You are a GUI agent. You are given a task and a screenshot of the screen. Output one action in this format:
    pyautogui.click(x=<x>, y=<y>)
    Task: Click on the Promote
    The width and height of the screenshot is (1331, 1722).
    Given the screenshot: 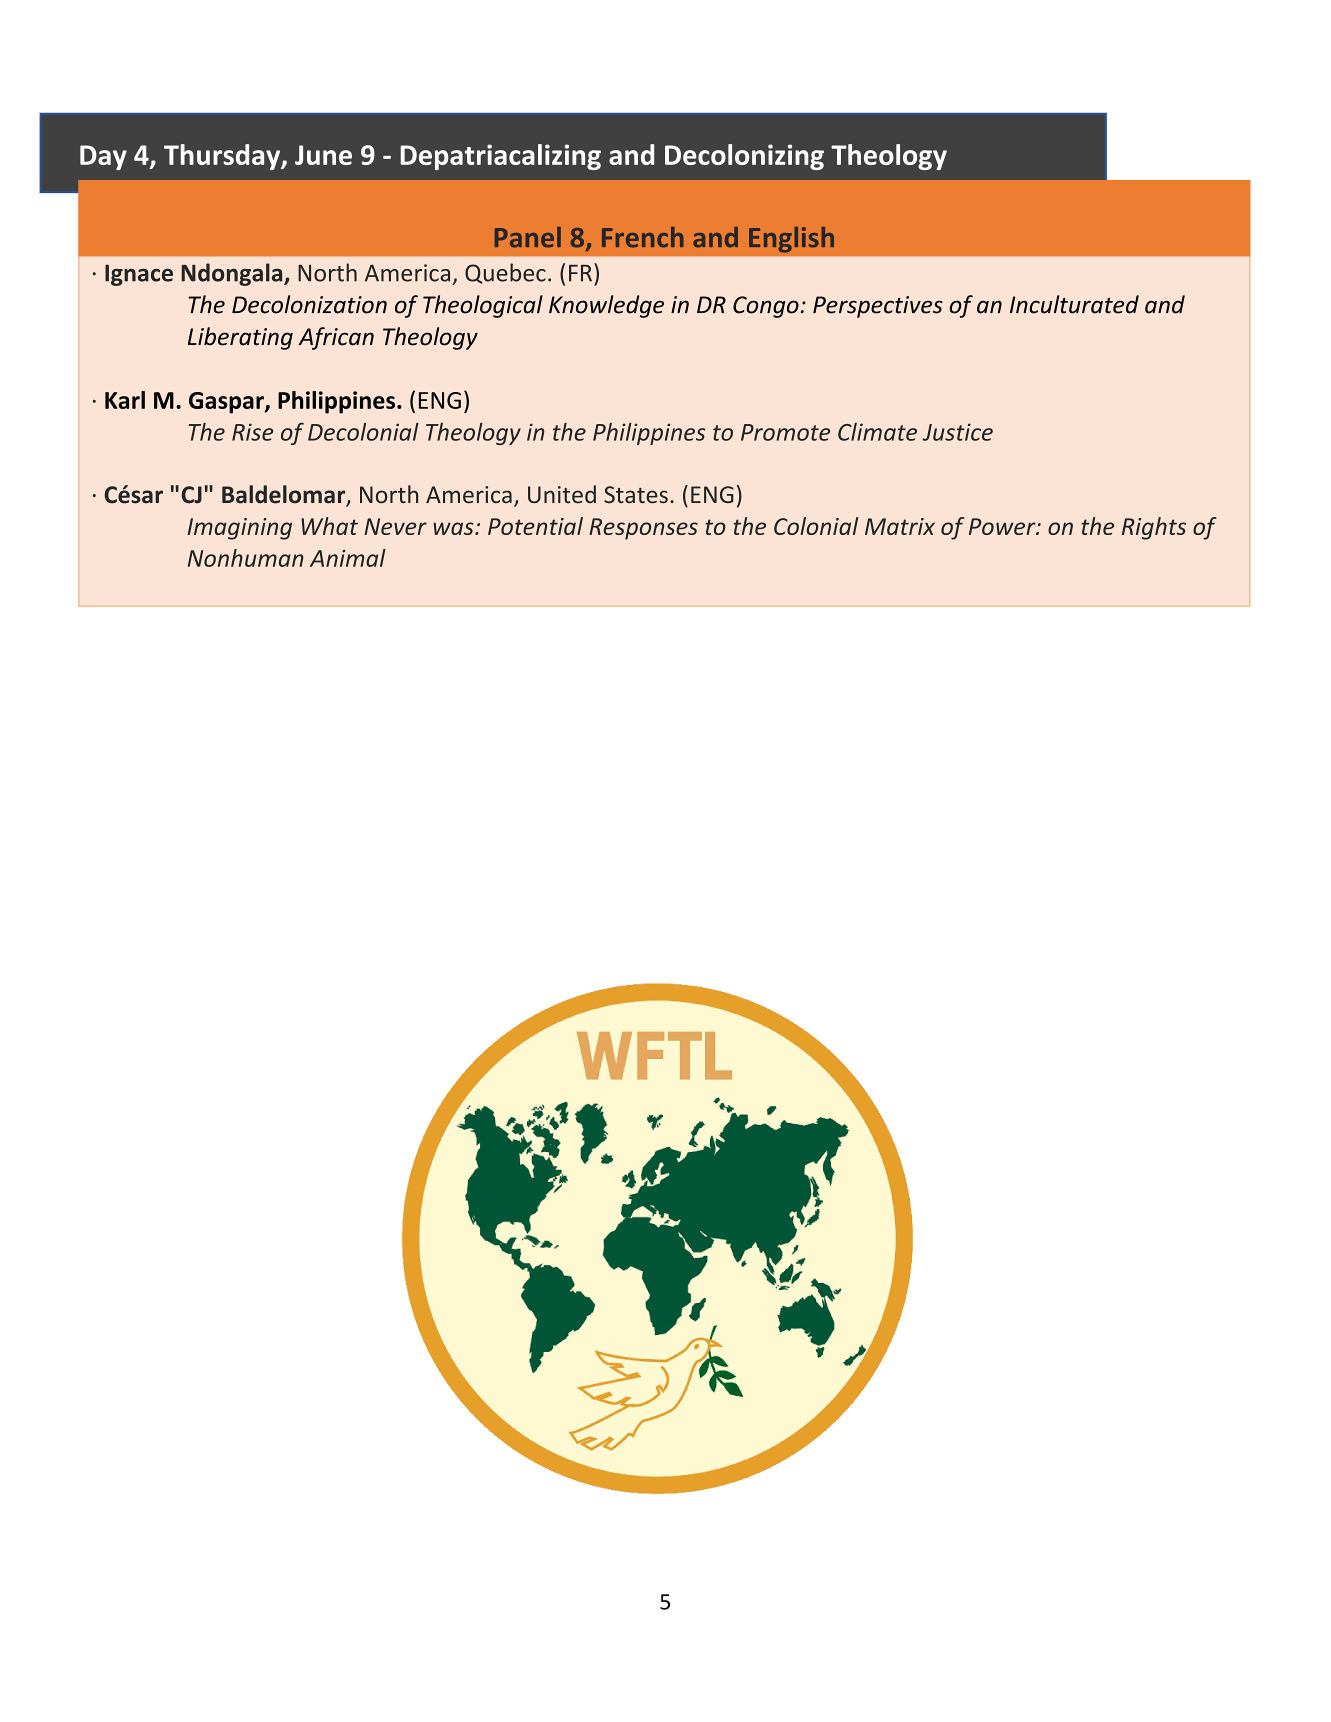 What is the action you would take?
    pyautogui.click(x=785, y=432)
